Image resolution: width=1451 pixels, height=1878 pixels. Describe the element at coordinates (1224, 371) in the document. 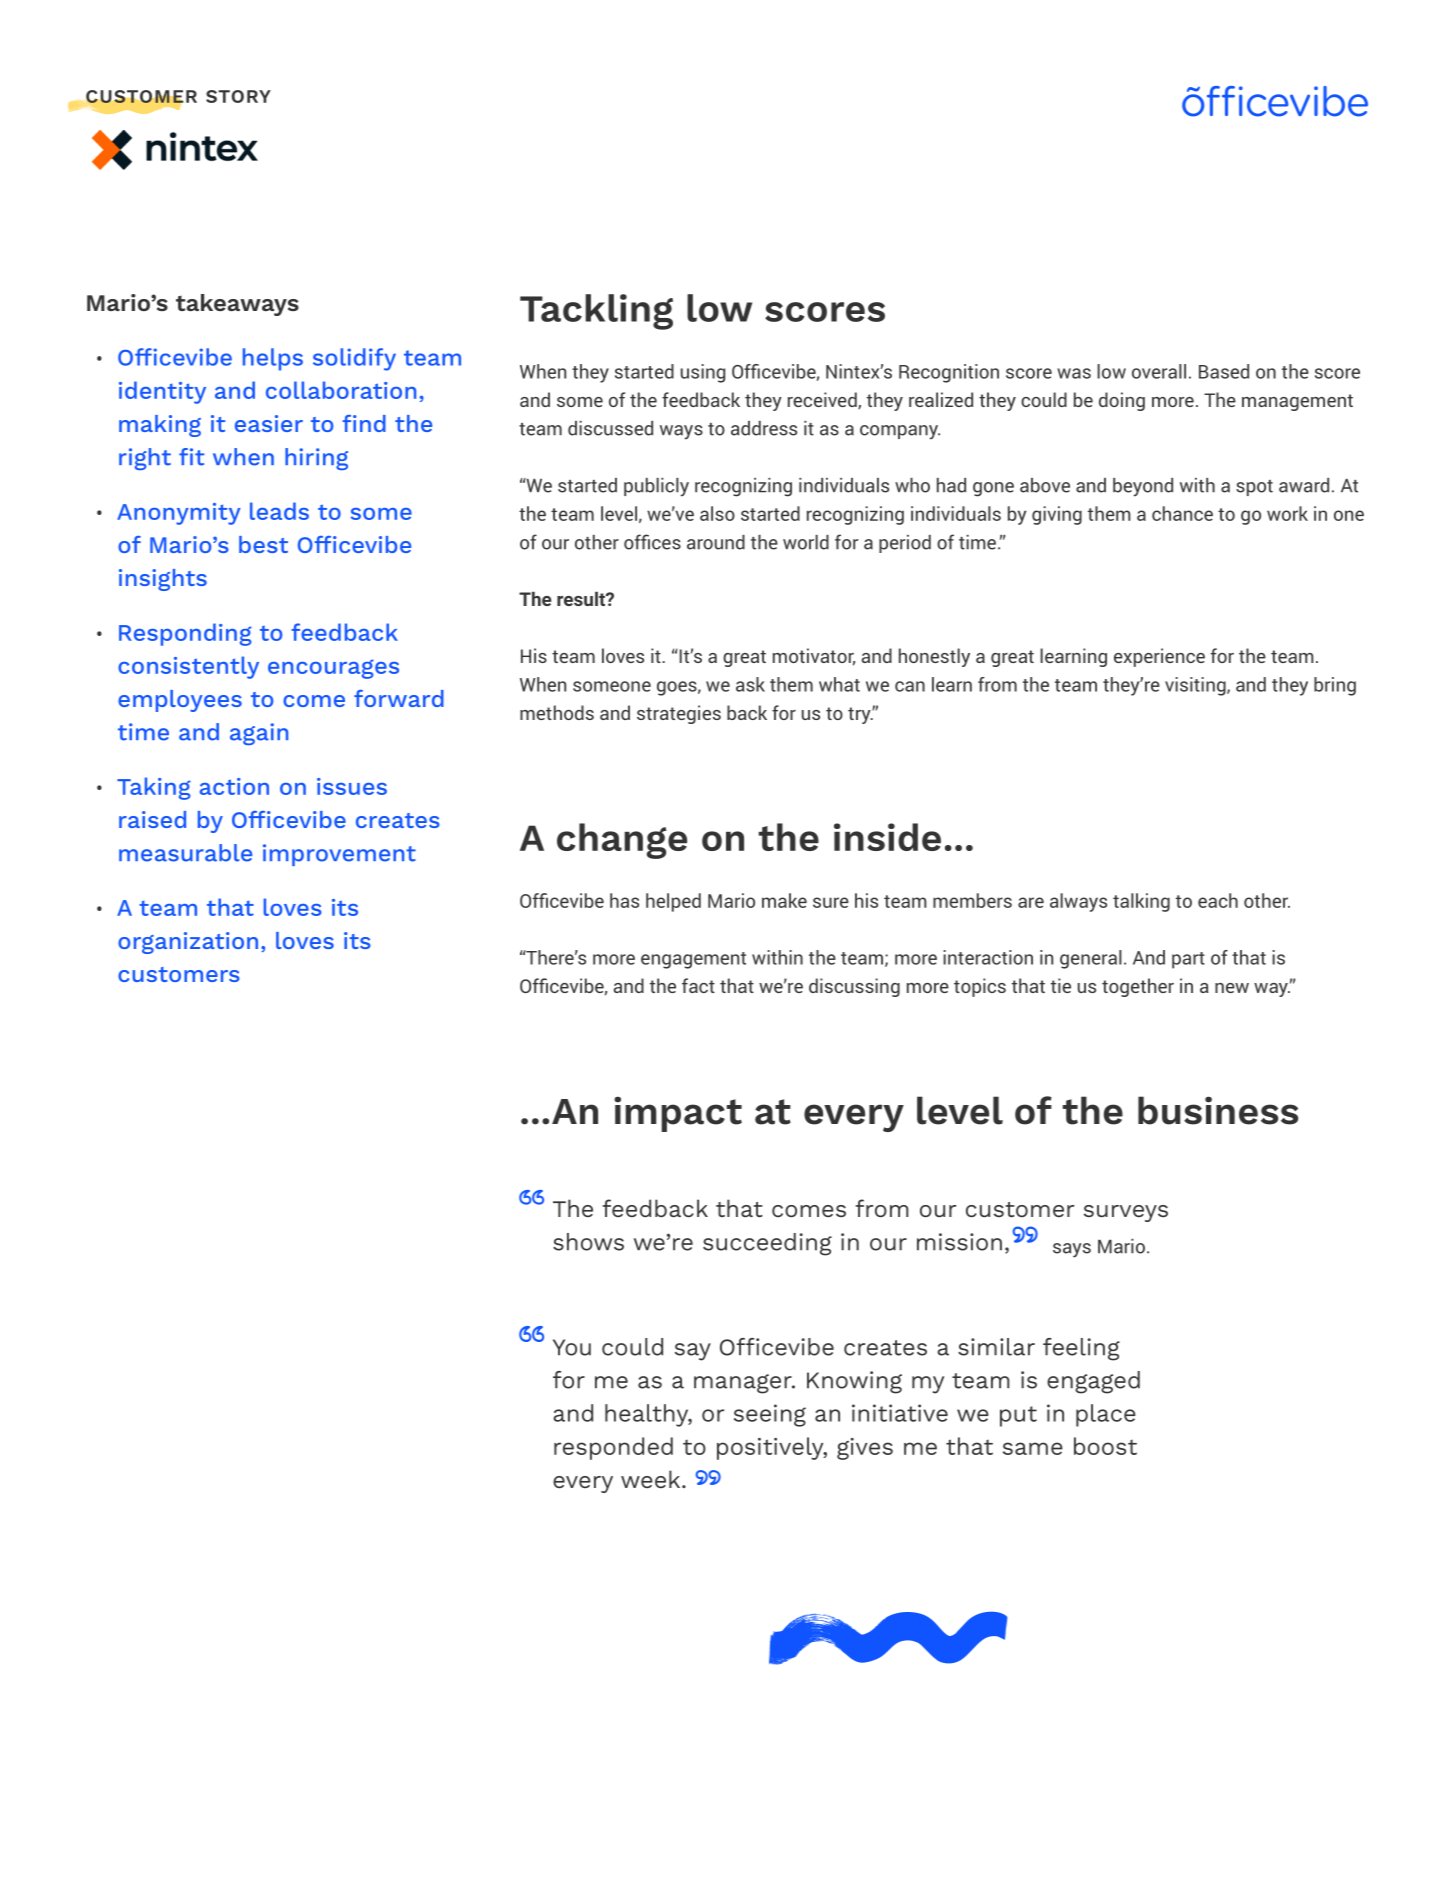

I see `Based` at that location.
